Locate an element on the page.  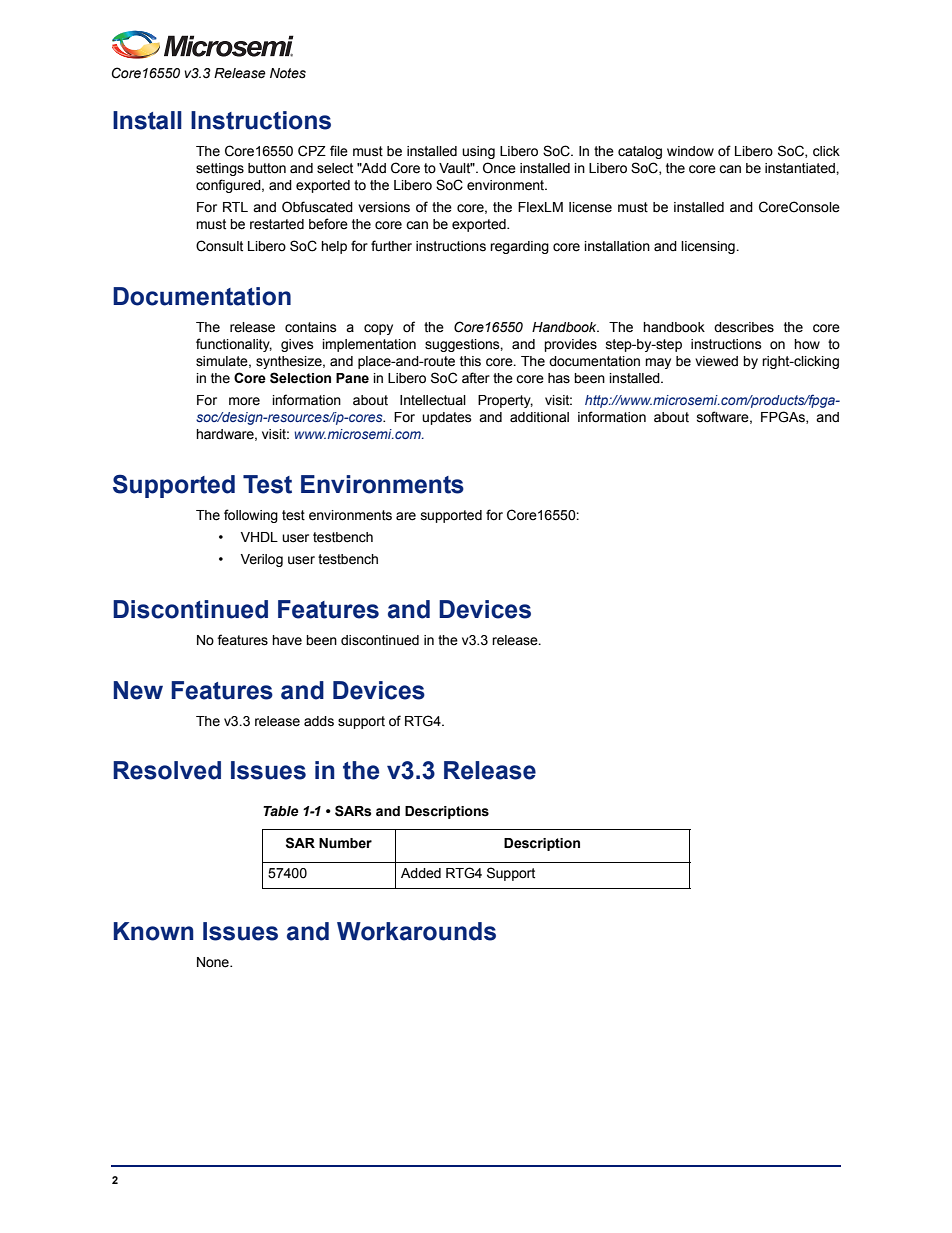
using is located at coordinates (478, 152).
